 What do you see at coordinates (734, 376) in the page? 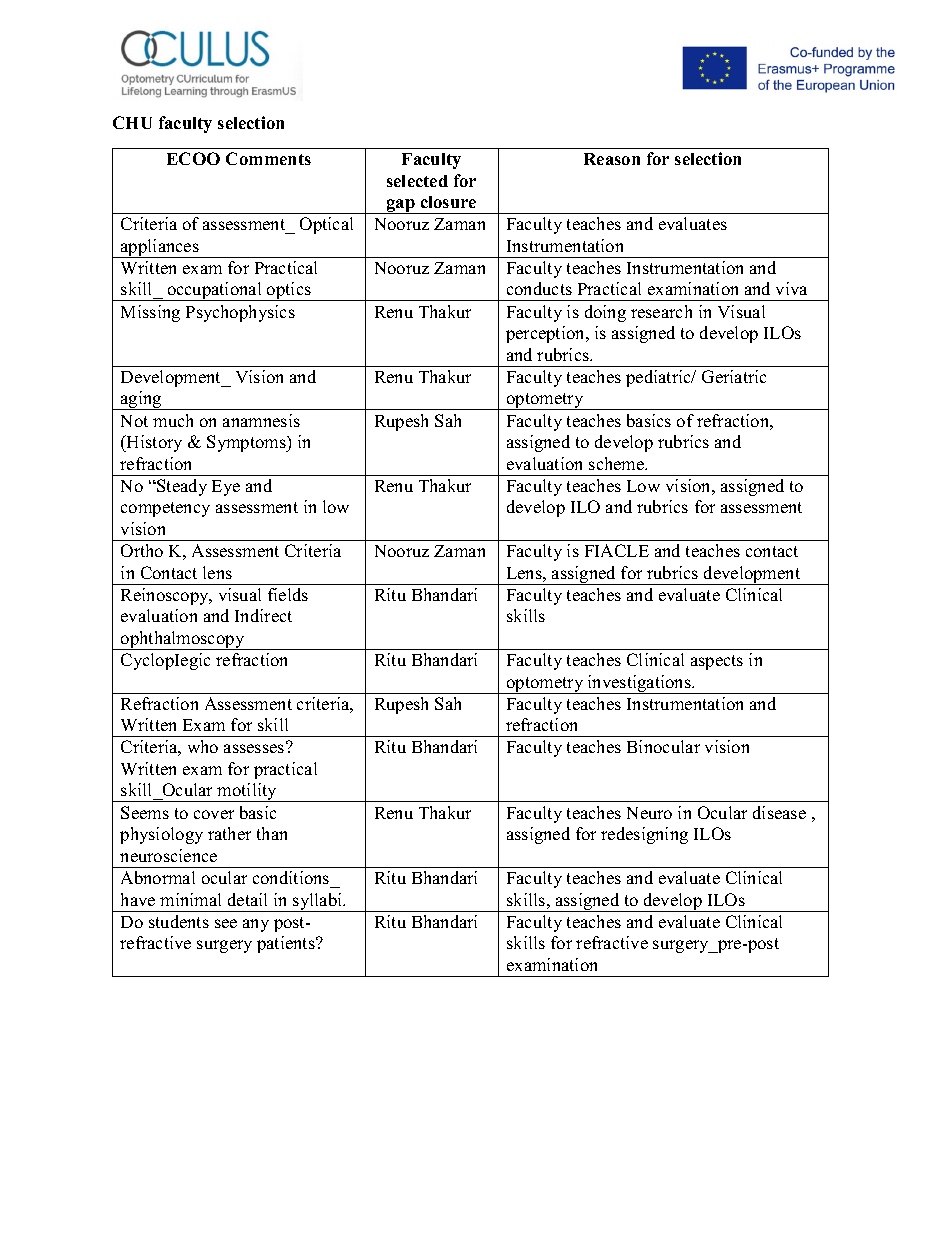
I see `Geriatric` at bounding box center [734, 376].
